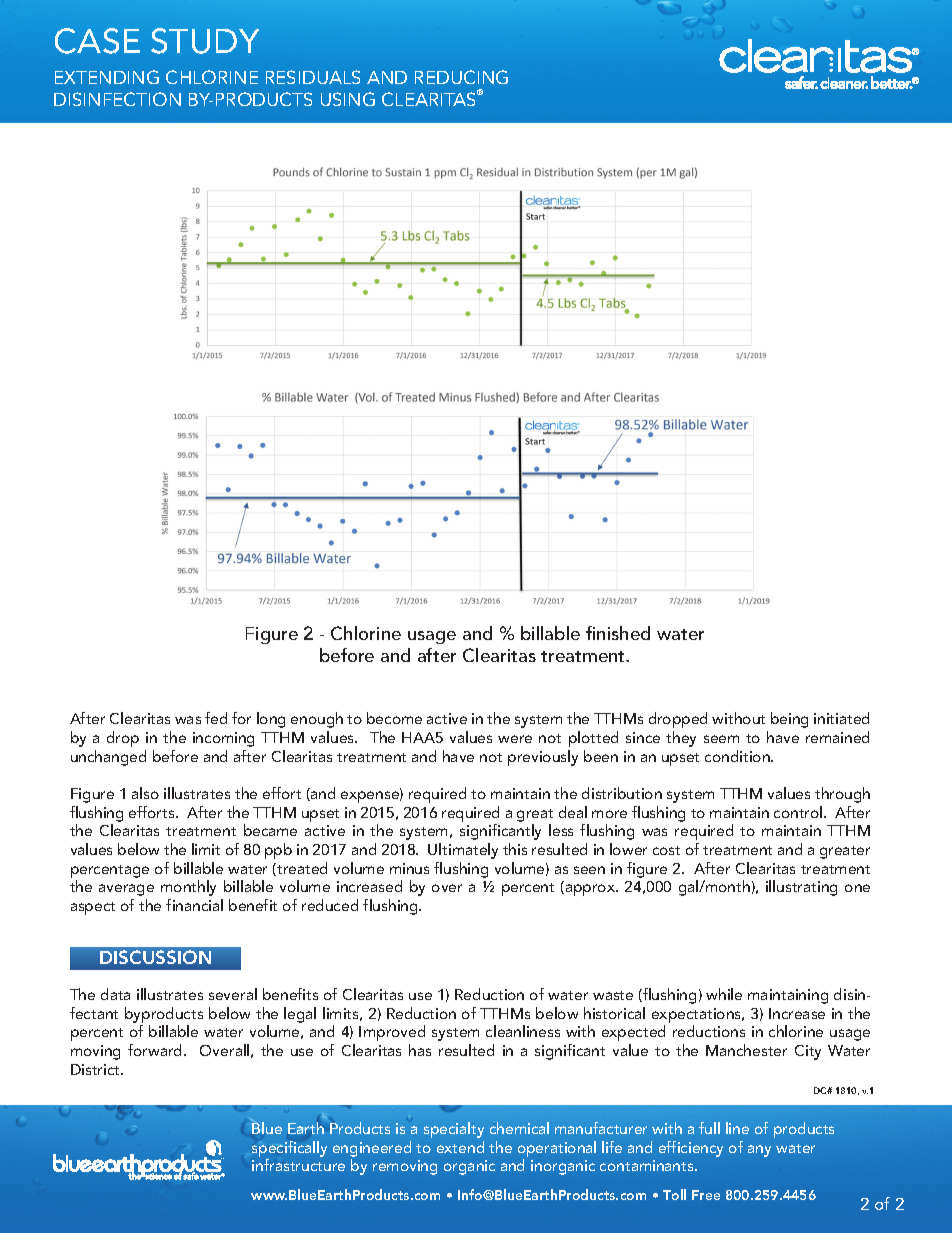 This image has height=1233, width=952. I want to click on specialty, so click(454, 1130).
